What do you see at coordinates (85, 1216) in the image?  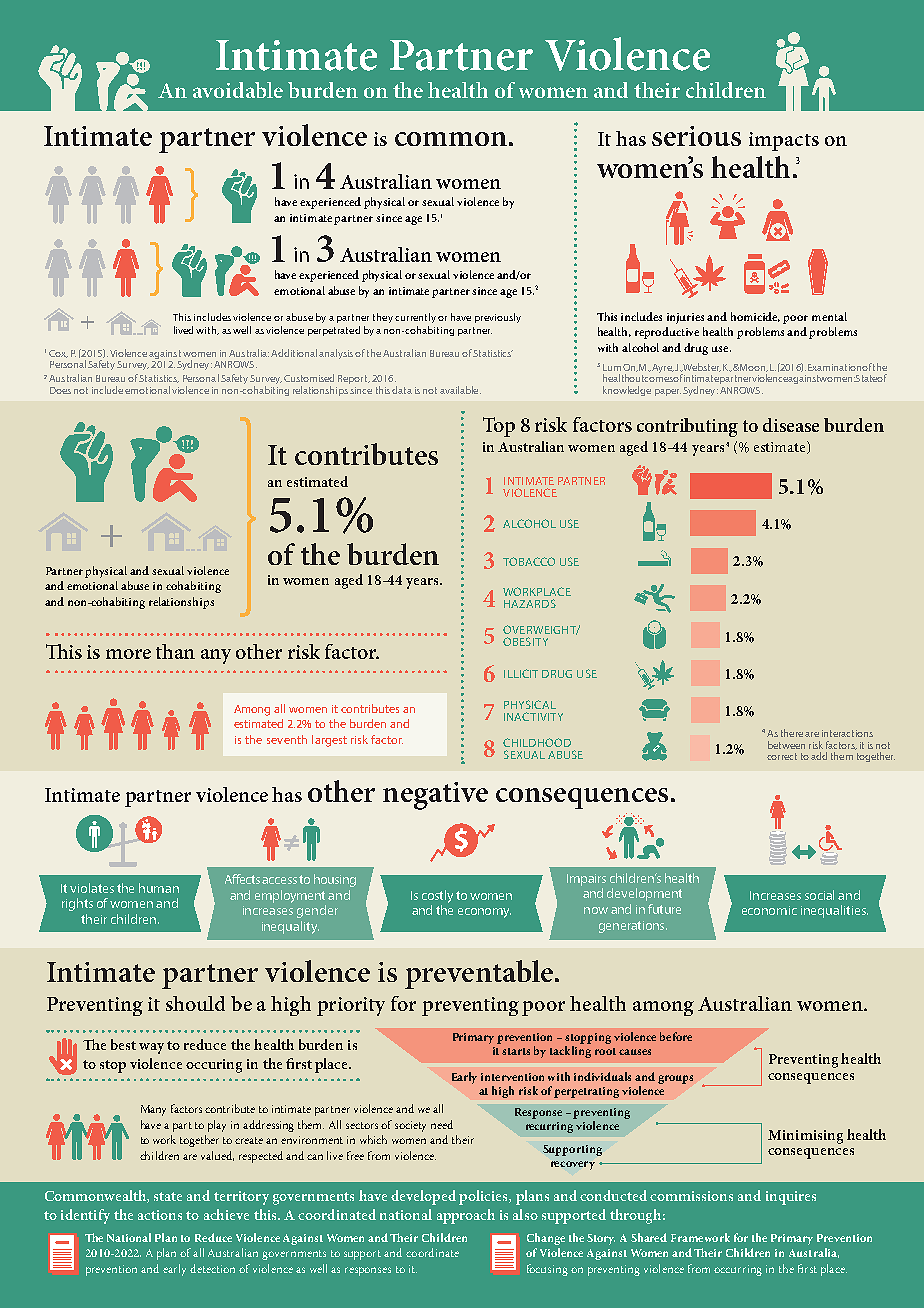 I see `identify` at bounding box center [85, 1216].
